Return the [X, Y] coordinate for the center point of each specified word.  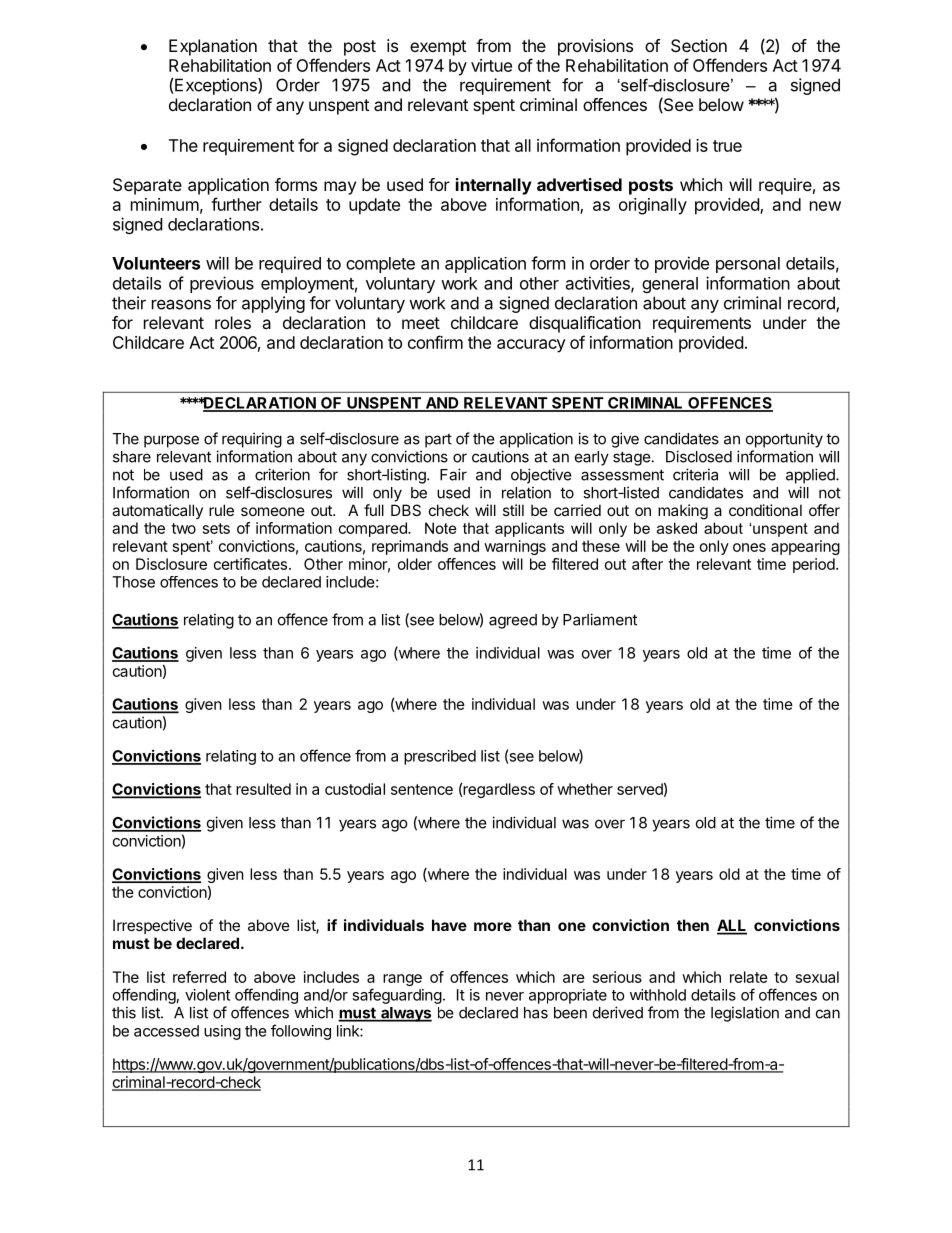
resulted [263, 789]
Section [699, 45]
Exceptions [216, 86]
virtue [491, 65]
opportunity [784, 440]
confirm [435, 342]
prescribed [440, 757]
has [536, 1013]
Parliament [600, 619]
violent [207, 995]
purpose [171, 441]
